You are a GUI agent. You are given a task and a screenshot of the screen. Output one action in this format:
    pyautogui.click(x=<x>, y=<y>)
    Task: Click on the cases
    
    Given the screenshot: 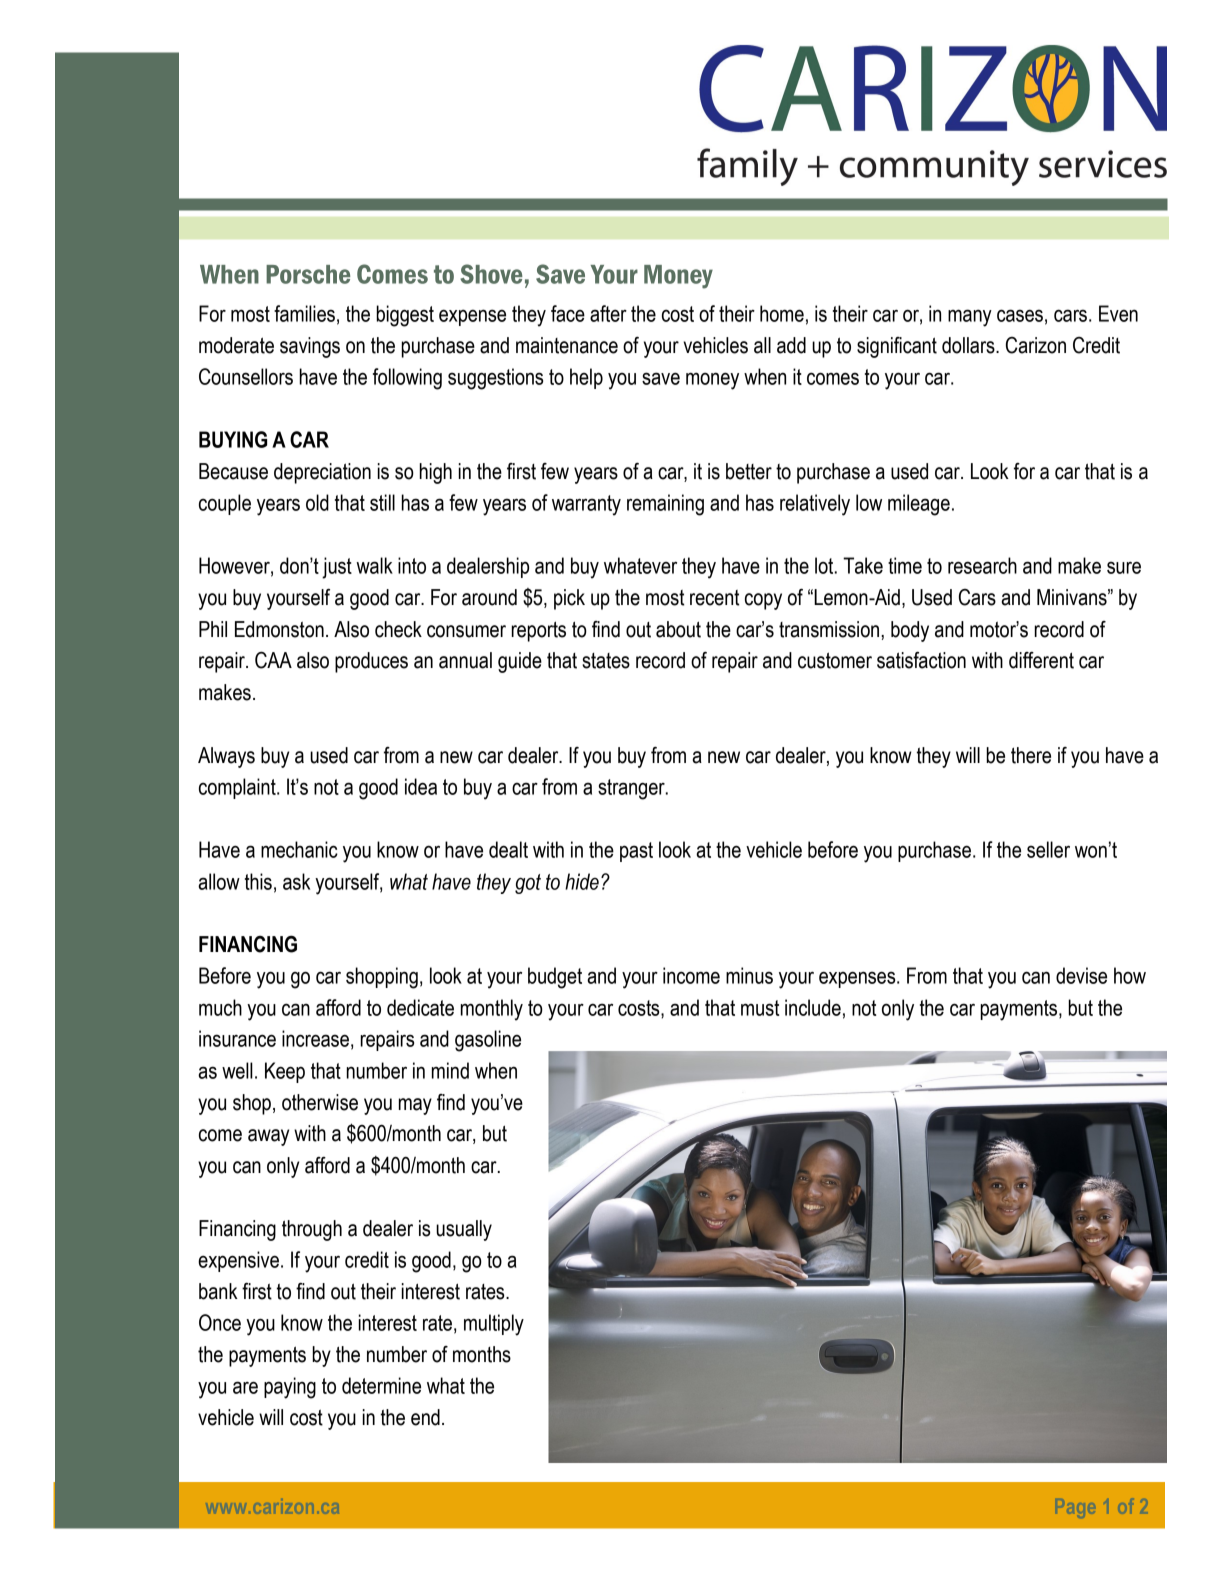 What is the action you would take?
    pyautogui.click(x=1020, y=315)
